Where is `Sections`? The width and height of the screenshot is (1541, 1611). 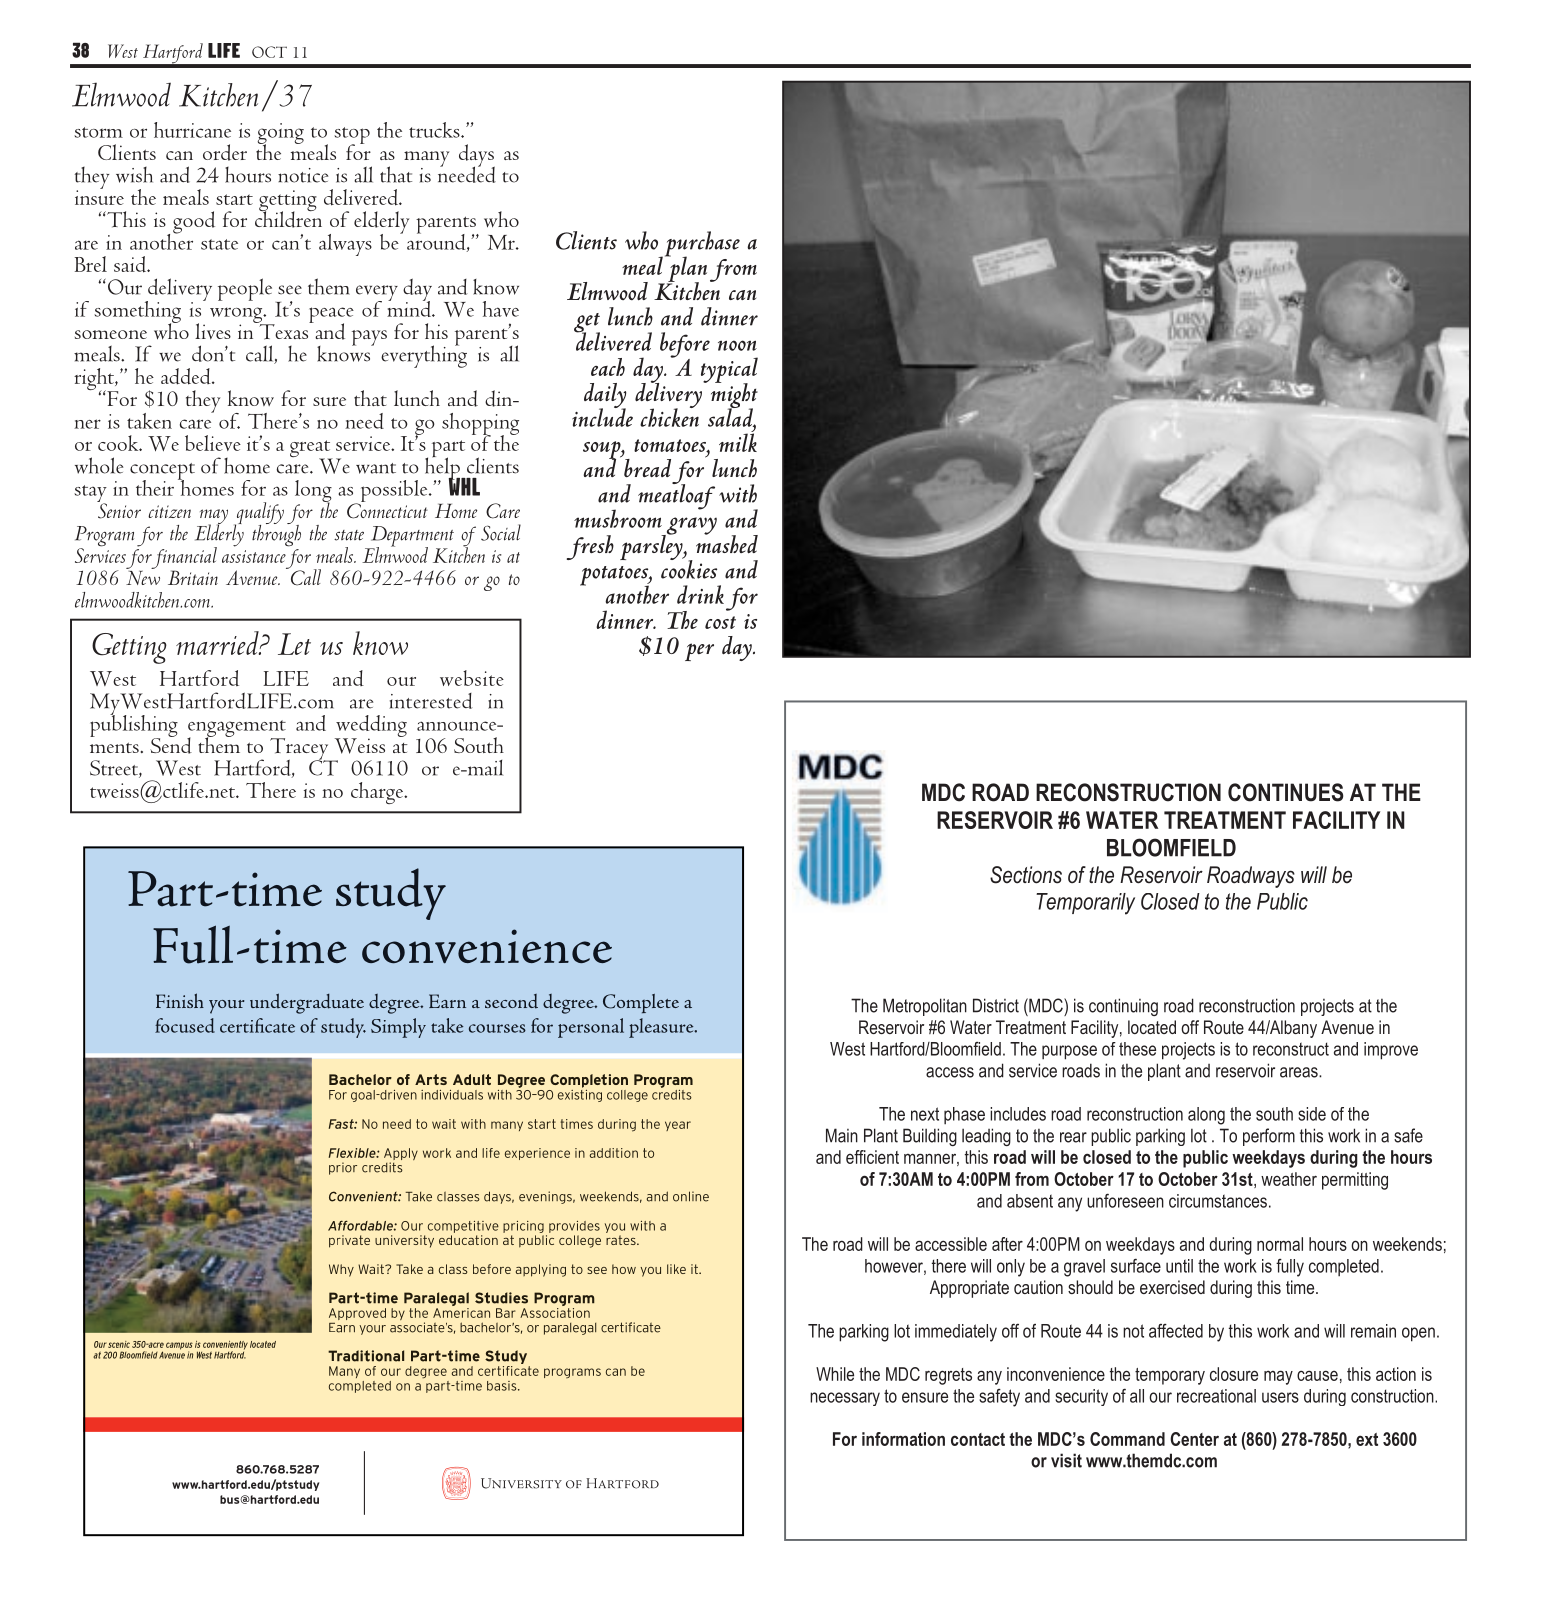
Sections is located at coordinates (1026, 875).
